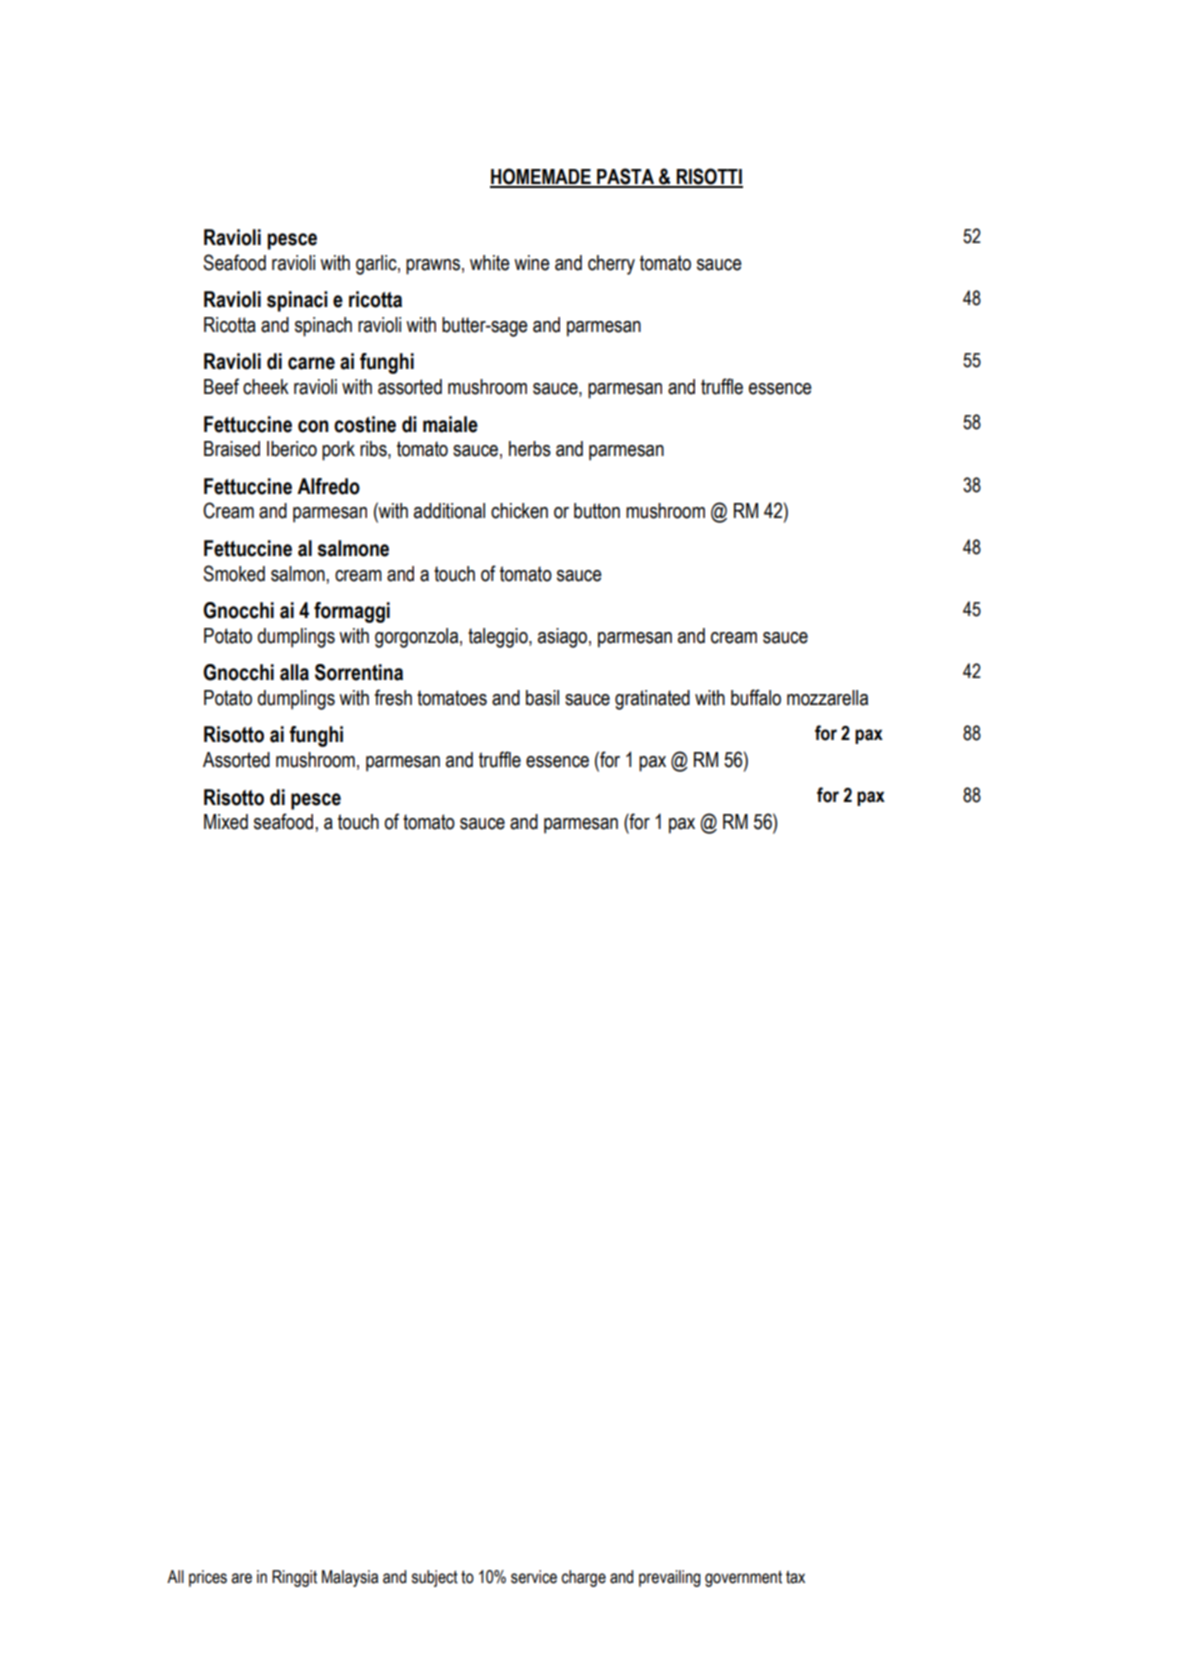 The height and width of the page is (1665, 1177). I want to click on Mixed, so click(226, 822).
